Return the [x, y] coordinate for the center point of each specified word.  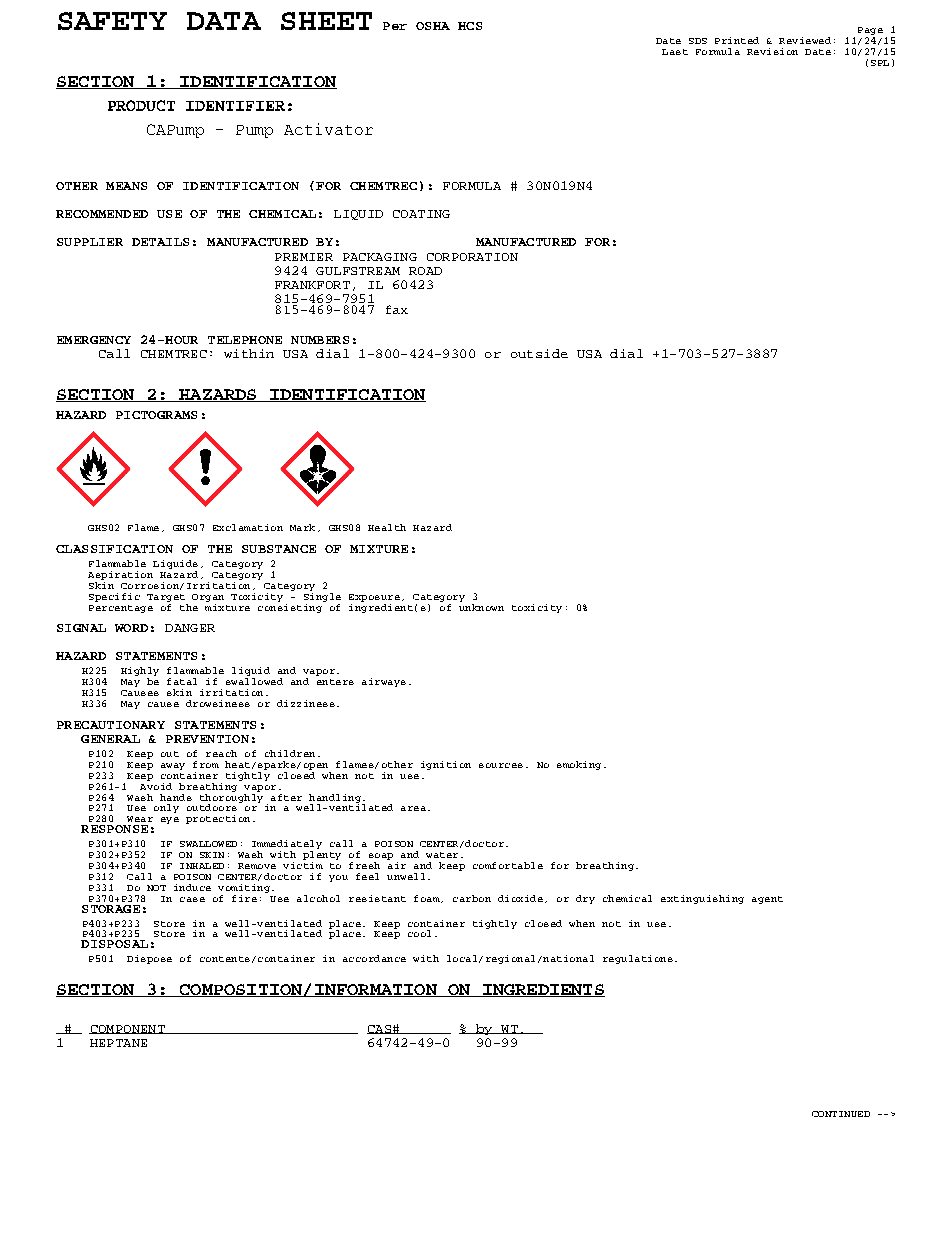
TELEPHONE [245, 340]
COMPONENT [128, 1029]
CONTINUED [841, 1114]
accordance [374, 958]
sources [501, 765]
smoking [579, 765]
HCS [470, 26]
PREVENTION [207, 739]
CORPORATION [472, 257]
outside [539, 353]
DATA [224, 21]
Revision [772, 51]
